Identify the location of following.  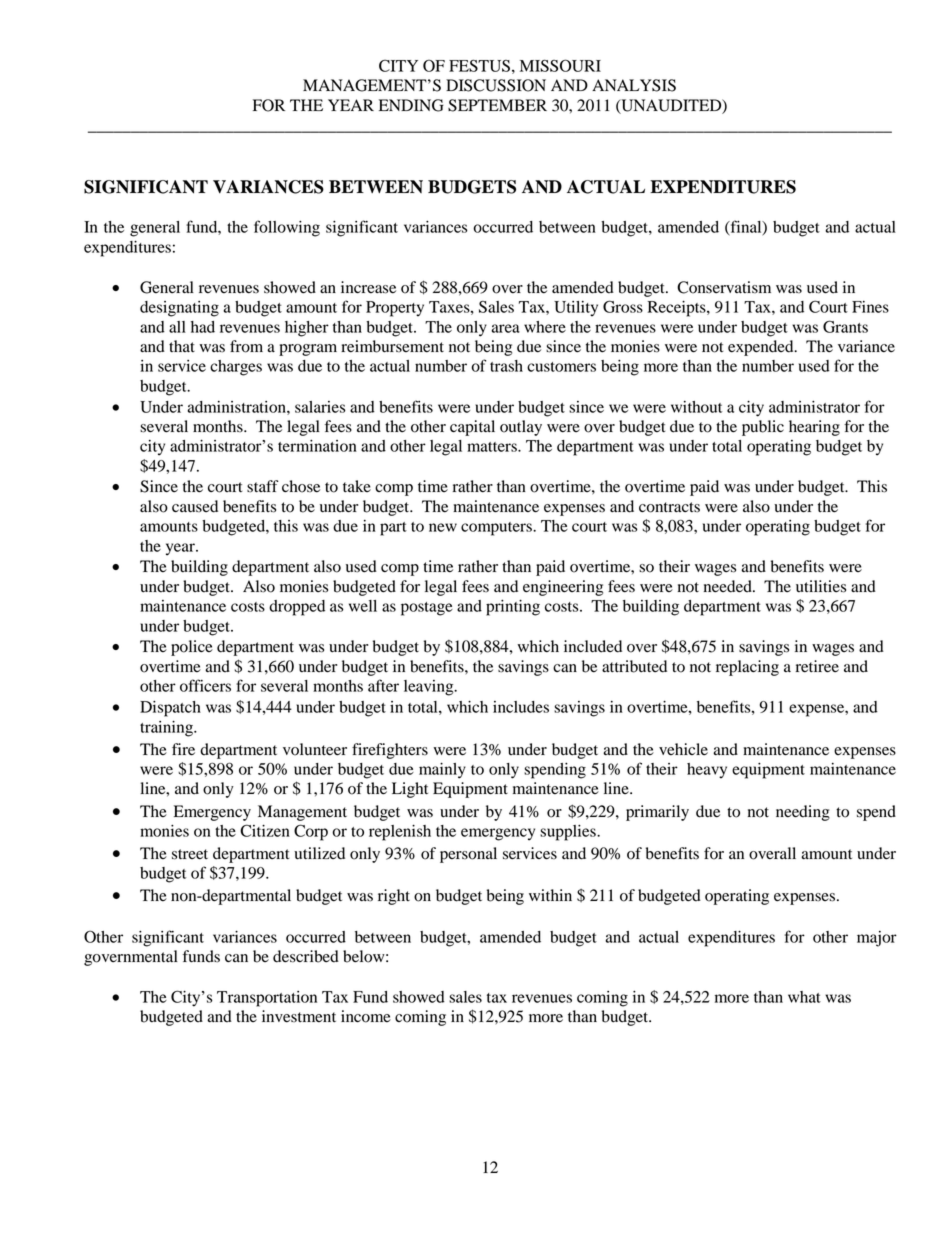
(287, 228).
